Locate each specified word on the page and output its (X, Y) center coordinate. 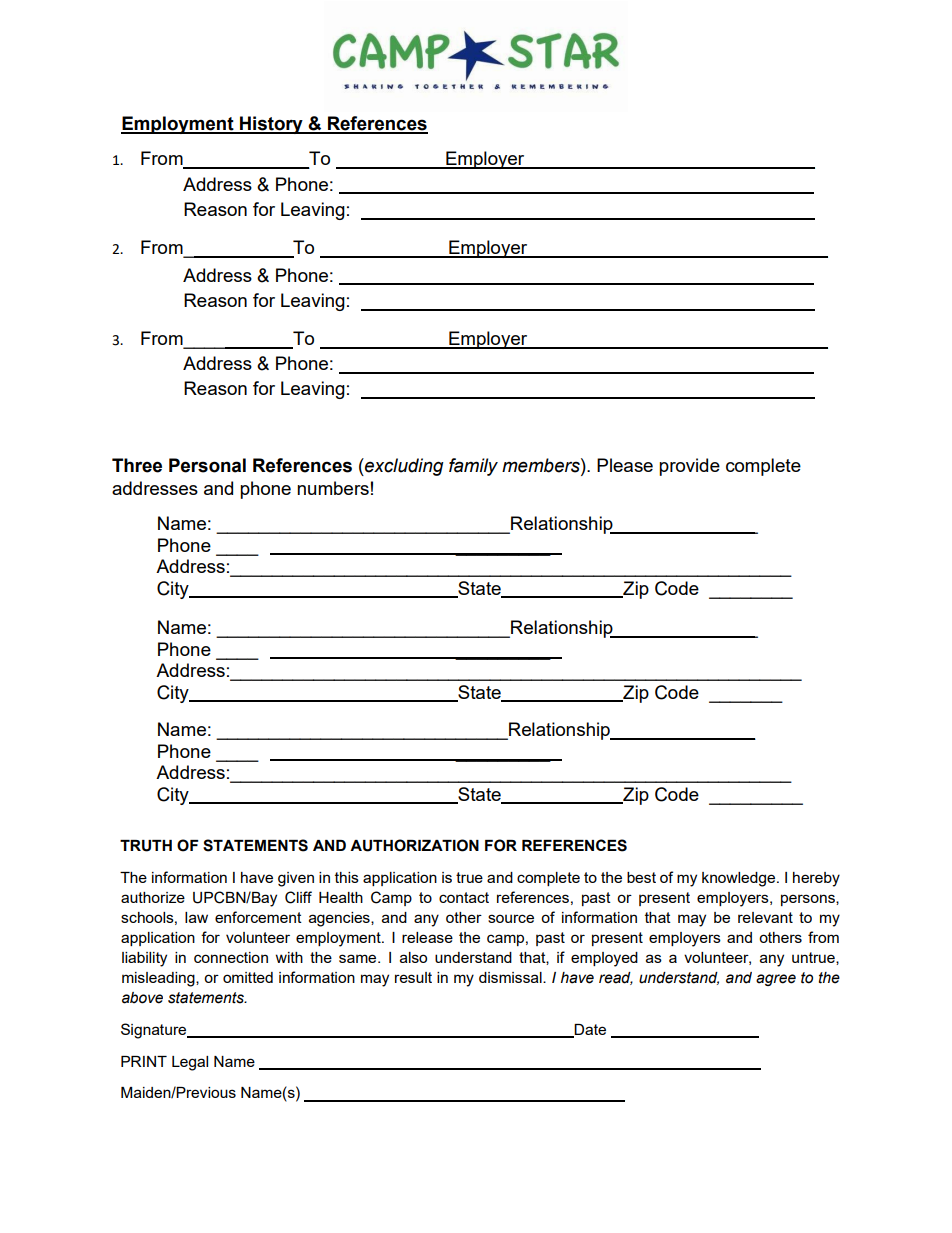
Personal (207, 465)
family (473, 467)
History (271, 125)
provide (689, 467)
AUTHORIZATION (414, 845)
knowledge (740, 879)
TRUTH (146, 846)
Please (625, 465)
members (542, 465)
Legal (190, 1063)
